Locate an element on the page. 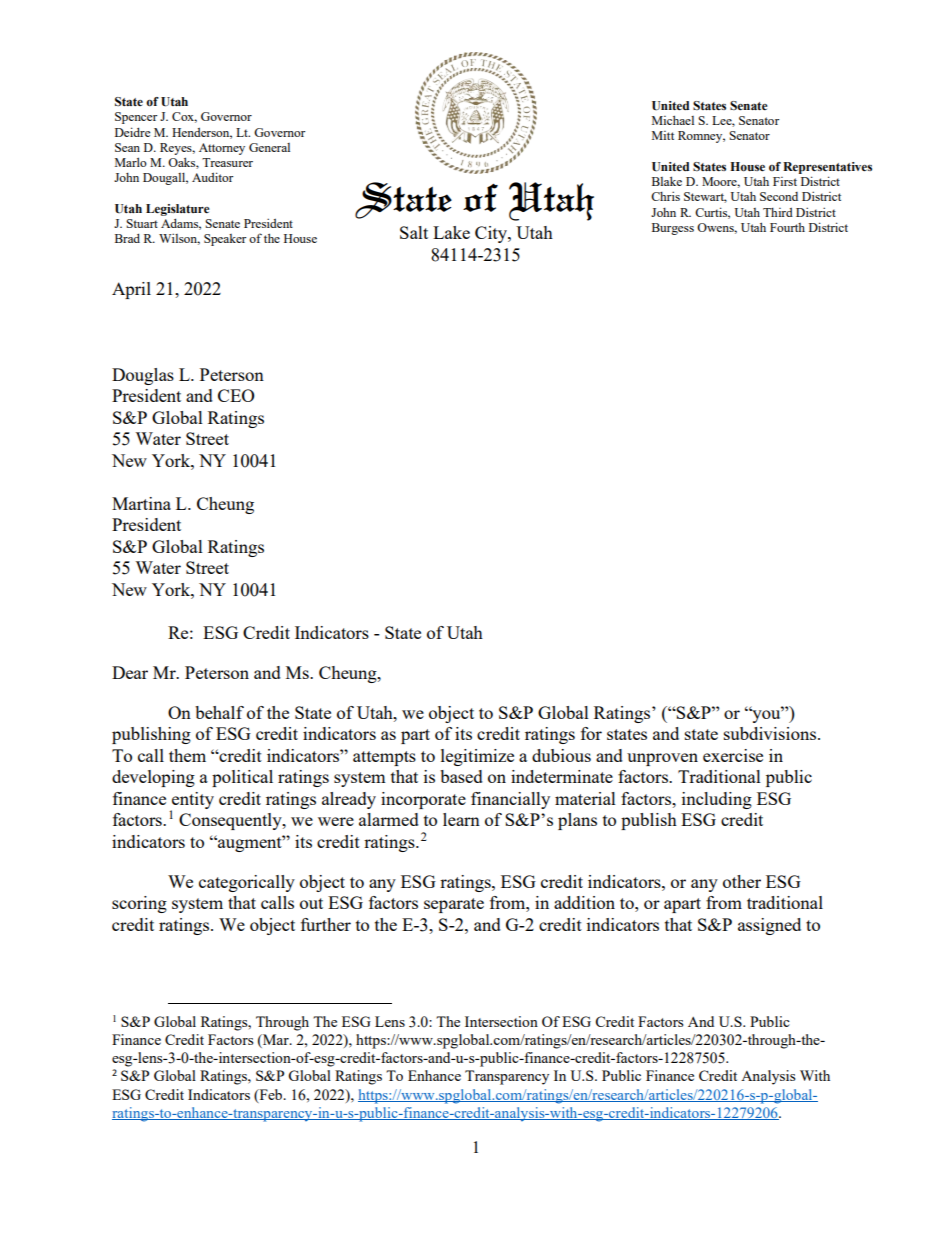 The image size is (952, 1233). them is located at coordinates (187, 755).
